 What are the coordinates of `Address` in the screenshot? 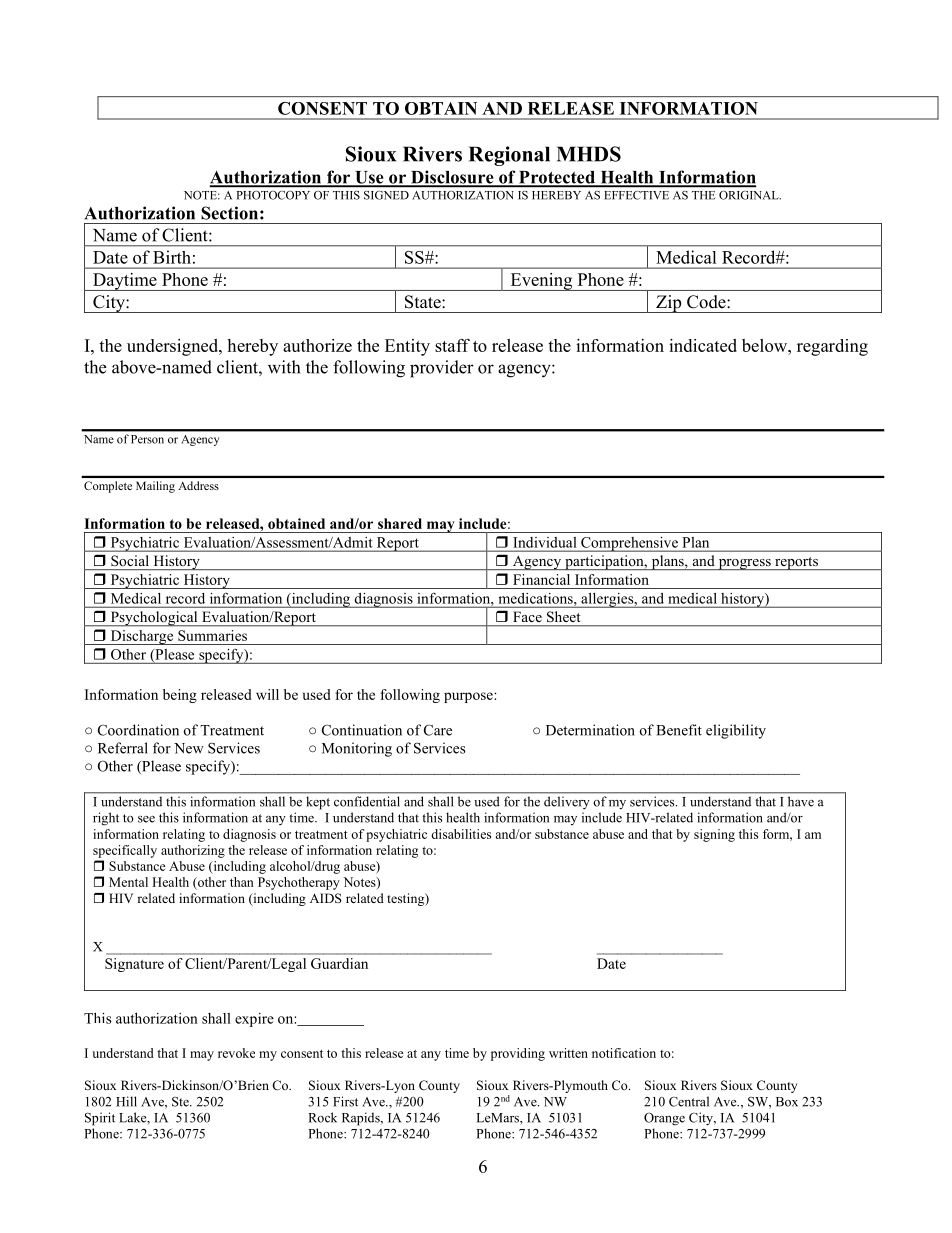 It's located at (199, 485).
